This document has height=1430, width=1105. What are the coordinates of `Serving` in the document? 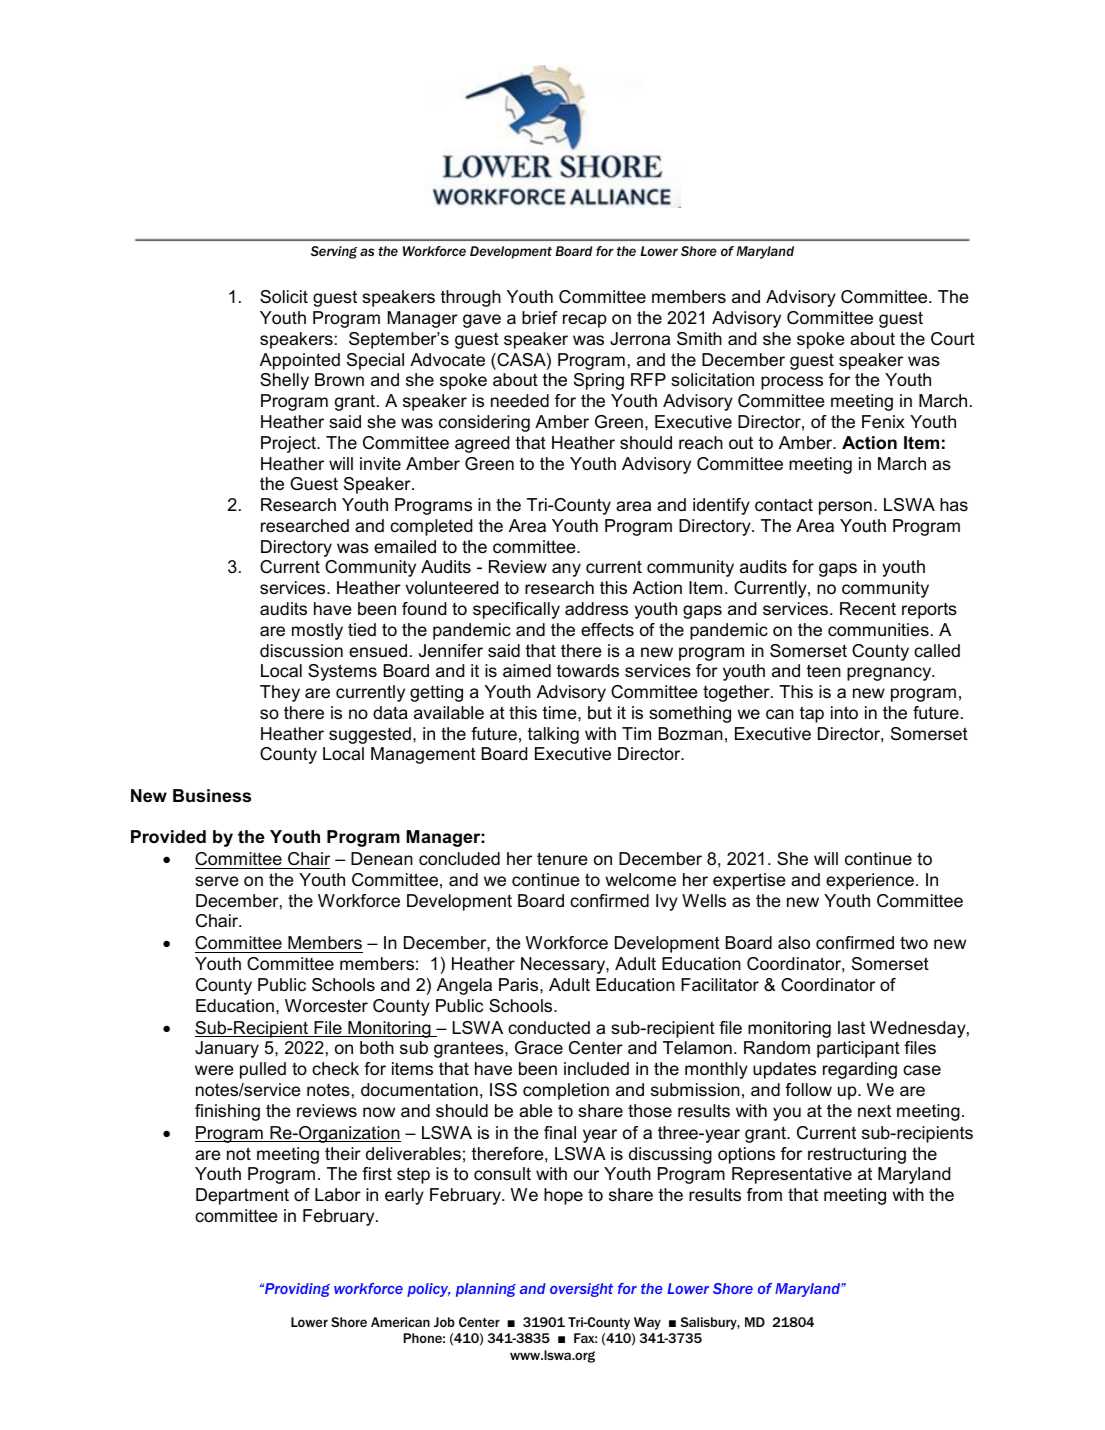 It's located at (334, 252).
